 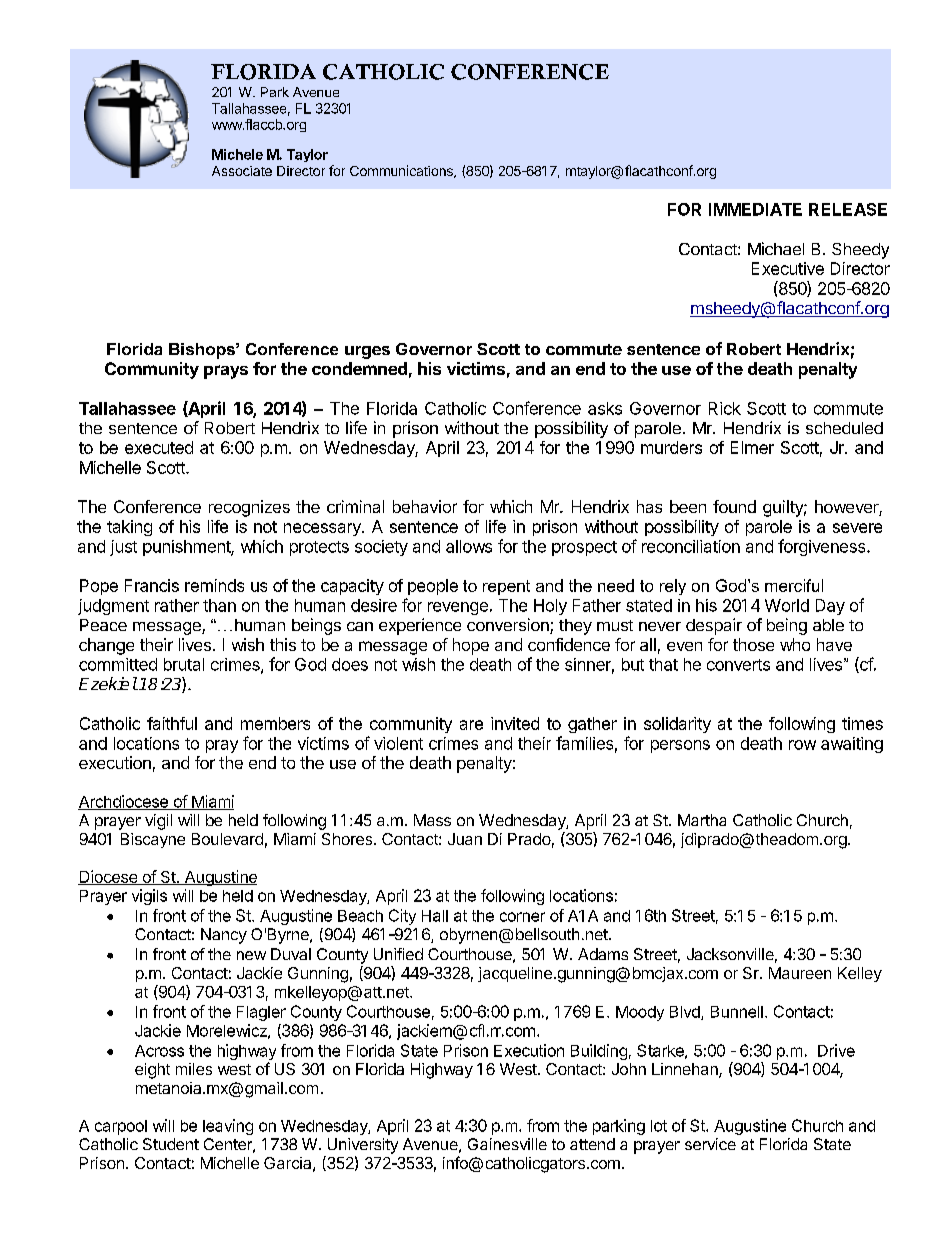 What do you see at coordinates (522, 917) in the document?
I see `corner` at bounding box center [522, 917].
